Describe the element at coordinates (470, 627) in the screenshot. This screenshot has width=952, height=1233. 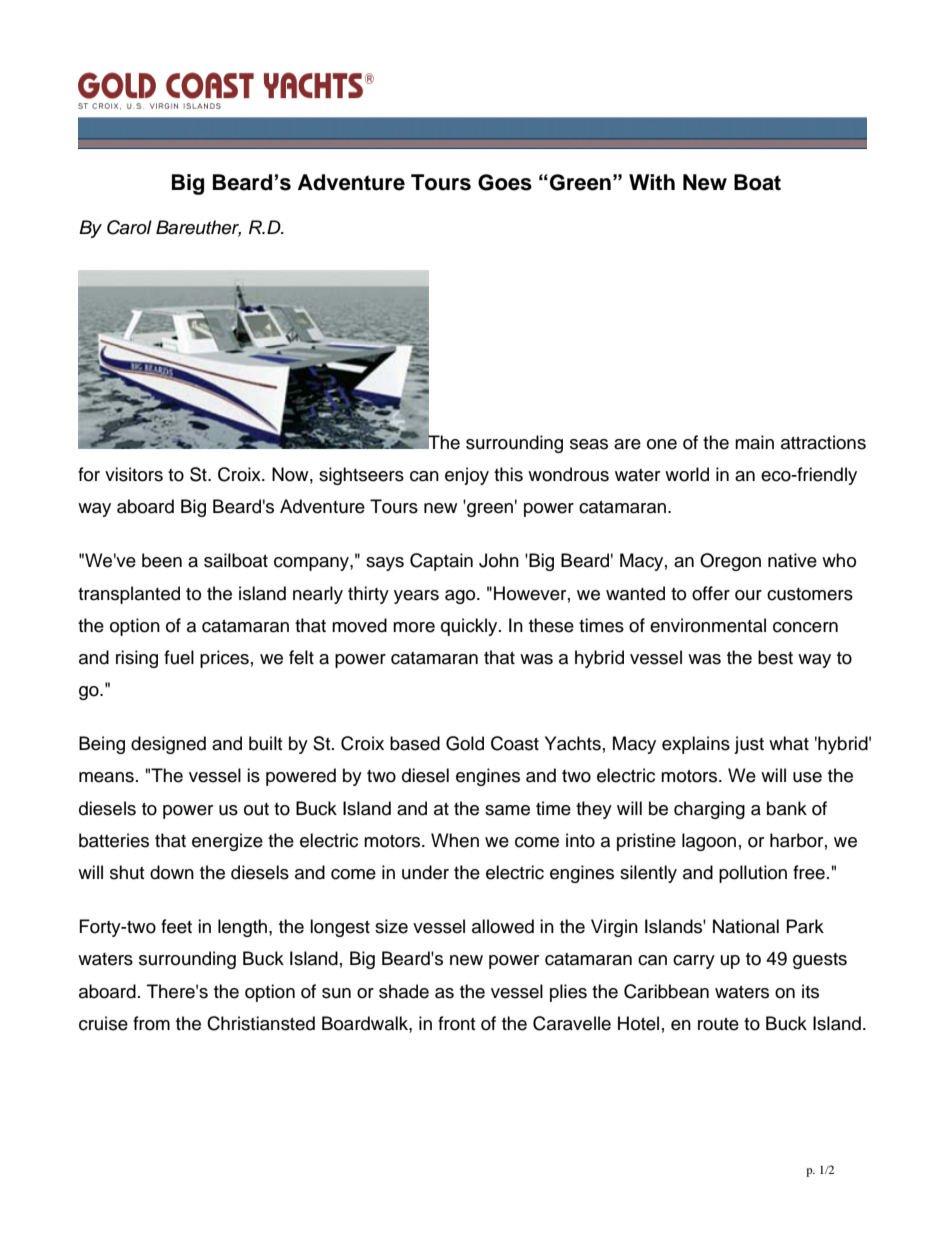
I see `quickly` at that location.
